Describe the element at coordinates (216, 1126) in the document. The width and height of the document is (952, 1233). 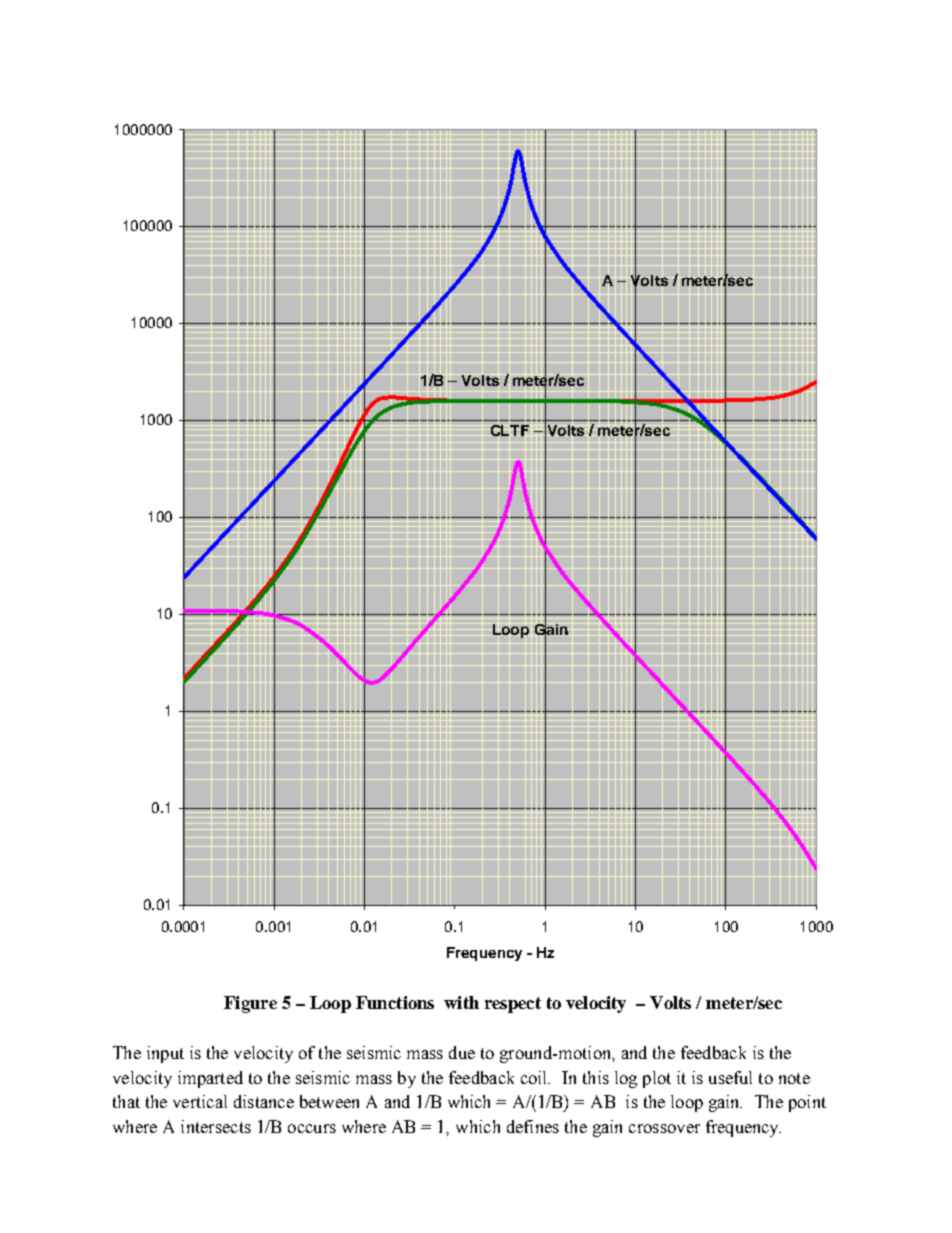
I see `intersects` at that location.
